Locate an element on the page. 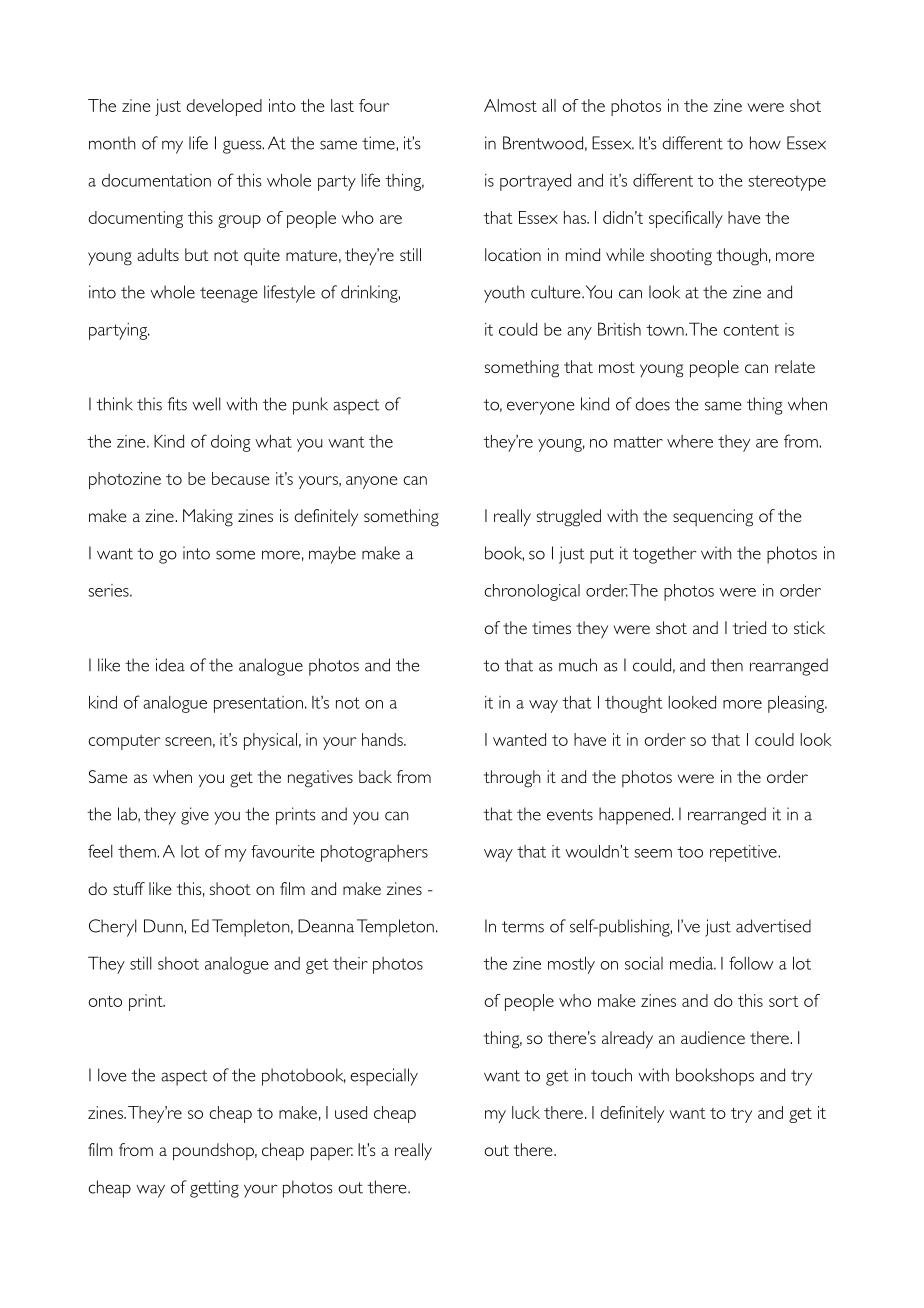  sequencing is located at coordinates (713, 518).
